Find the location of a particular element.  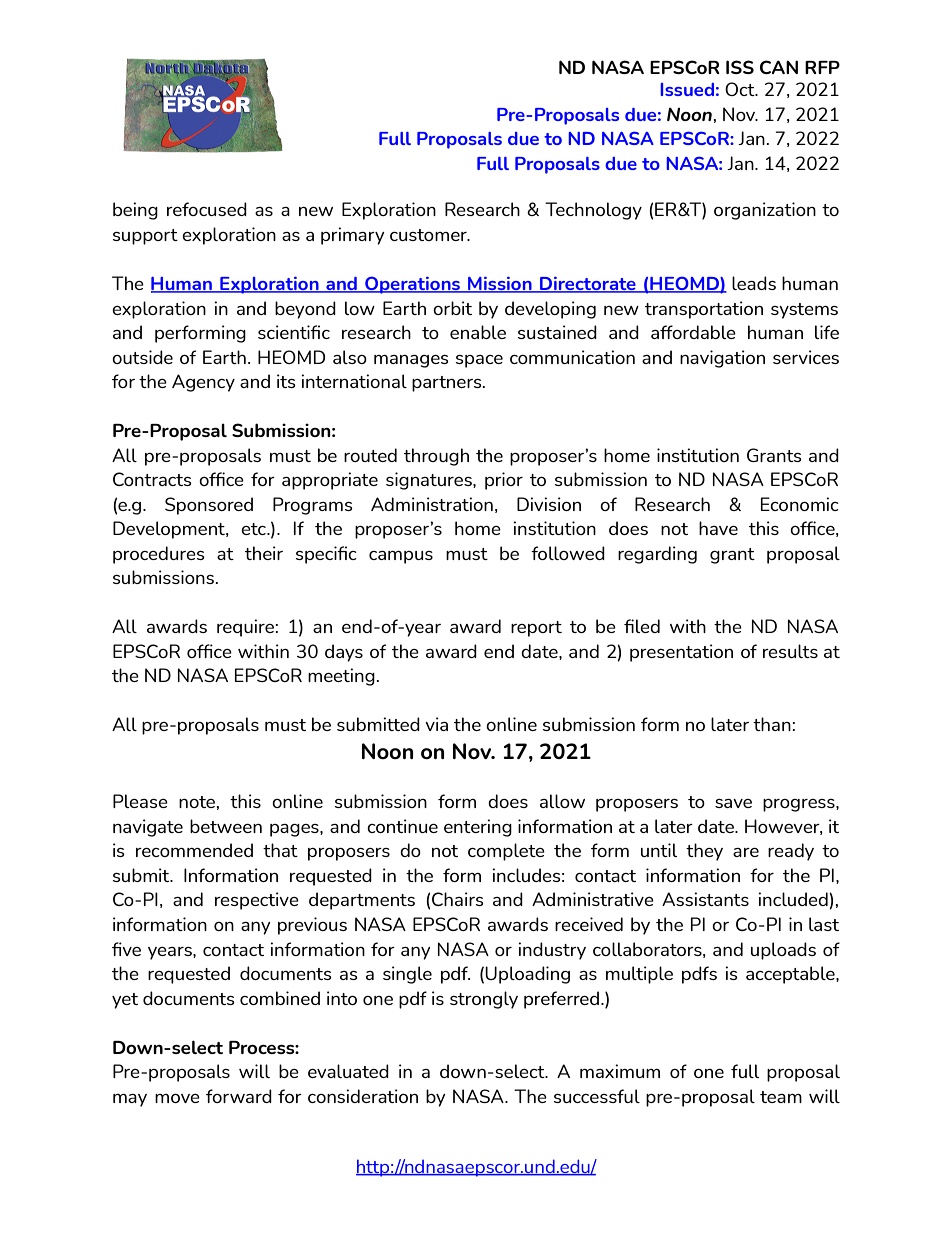

customer is located at coordinates (429, 235).
